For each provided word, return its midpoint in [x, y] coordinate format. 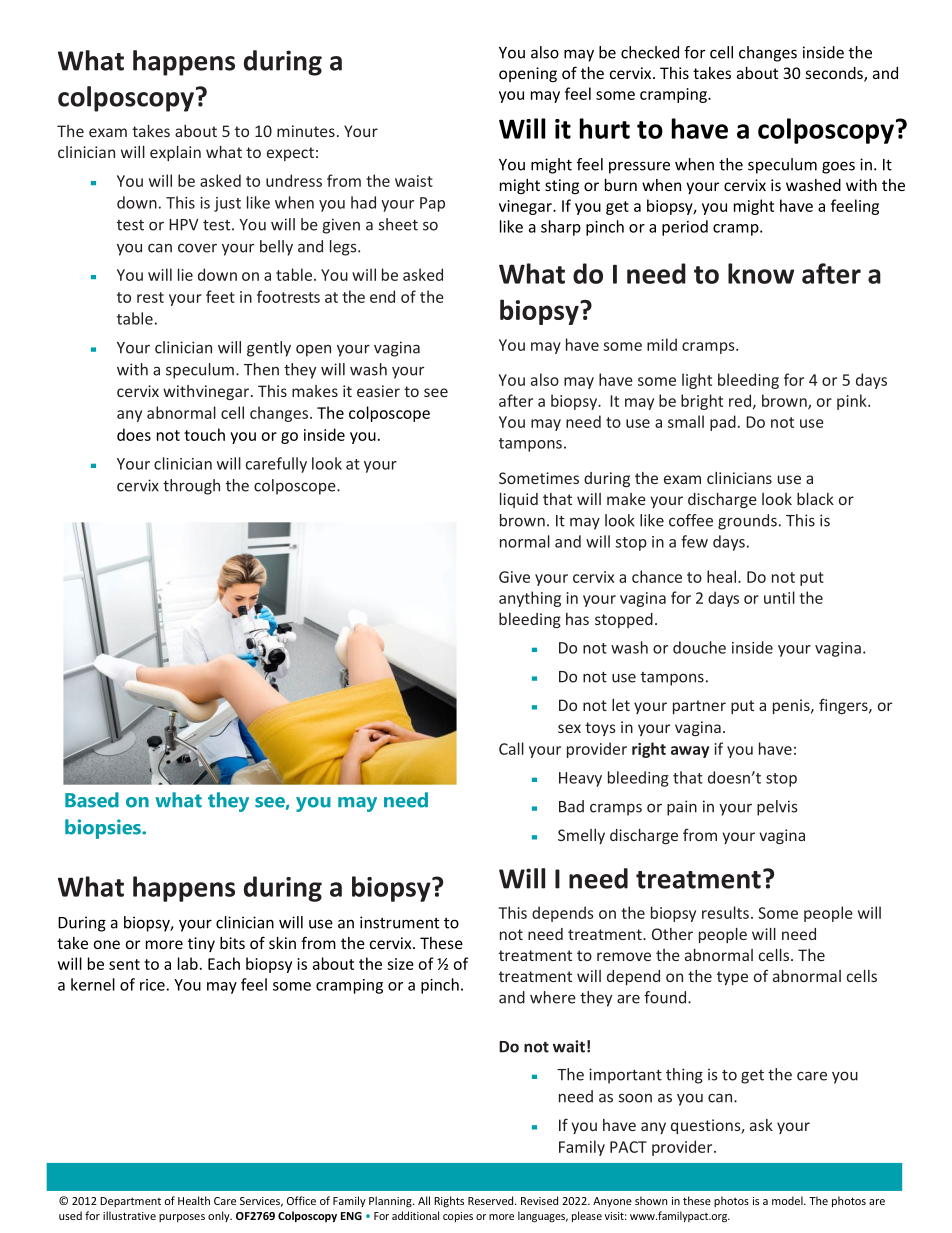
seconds [835, 74]
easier [378, 391]
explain [175, 153]
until [779, 597]
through [191, 487]
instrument [399, 922]
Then [261, 369]
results [725, 912]
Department [130, 1202]
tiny [201, 944]
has [577, 619]
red [740, 400]
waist [414, 181]
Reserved [492, 1200]
